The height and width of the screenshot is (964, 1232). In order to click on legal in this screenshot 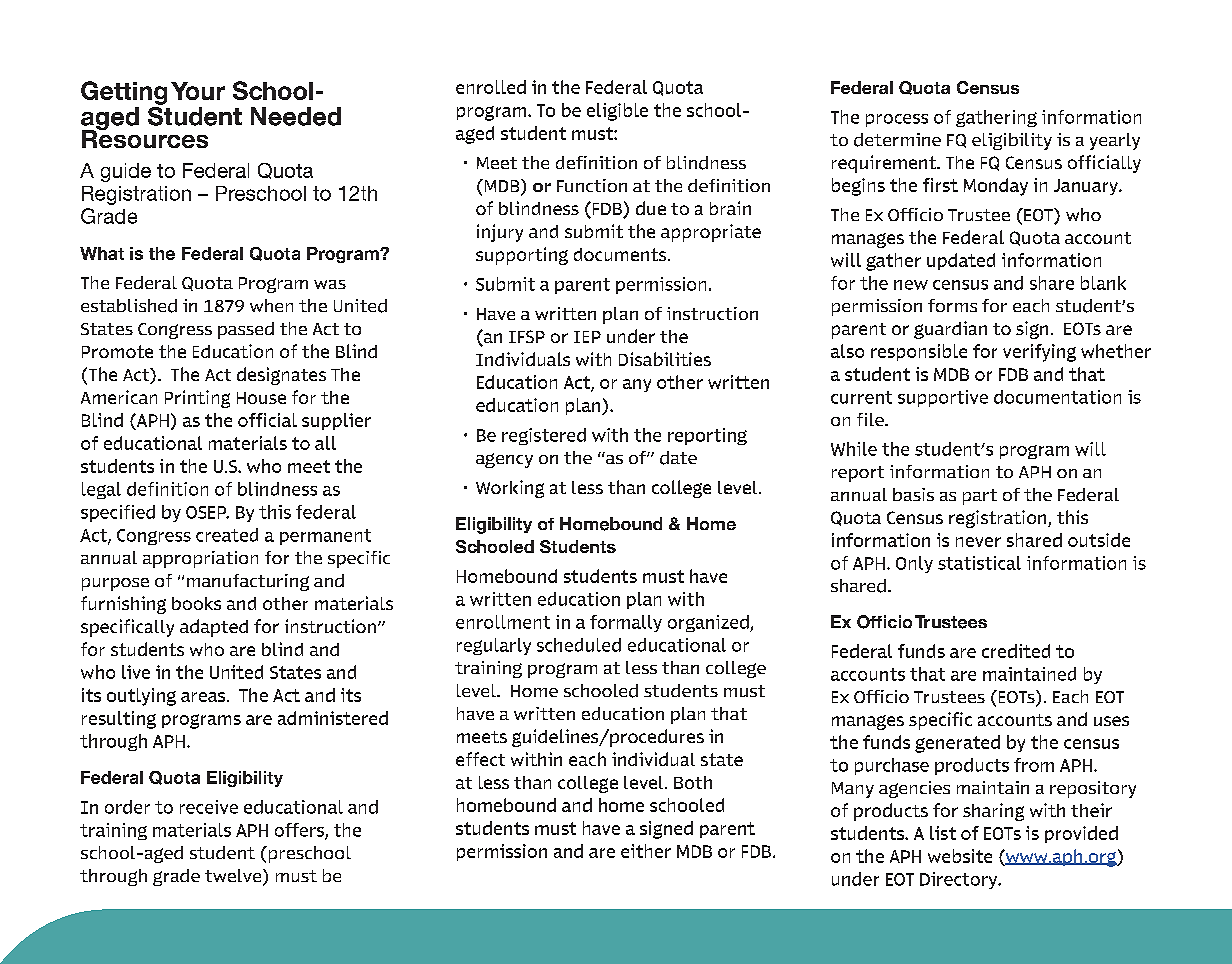, I will do `click(101, 490)`.
